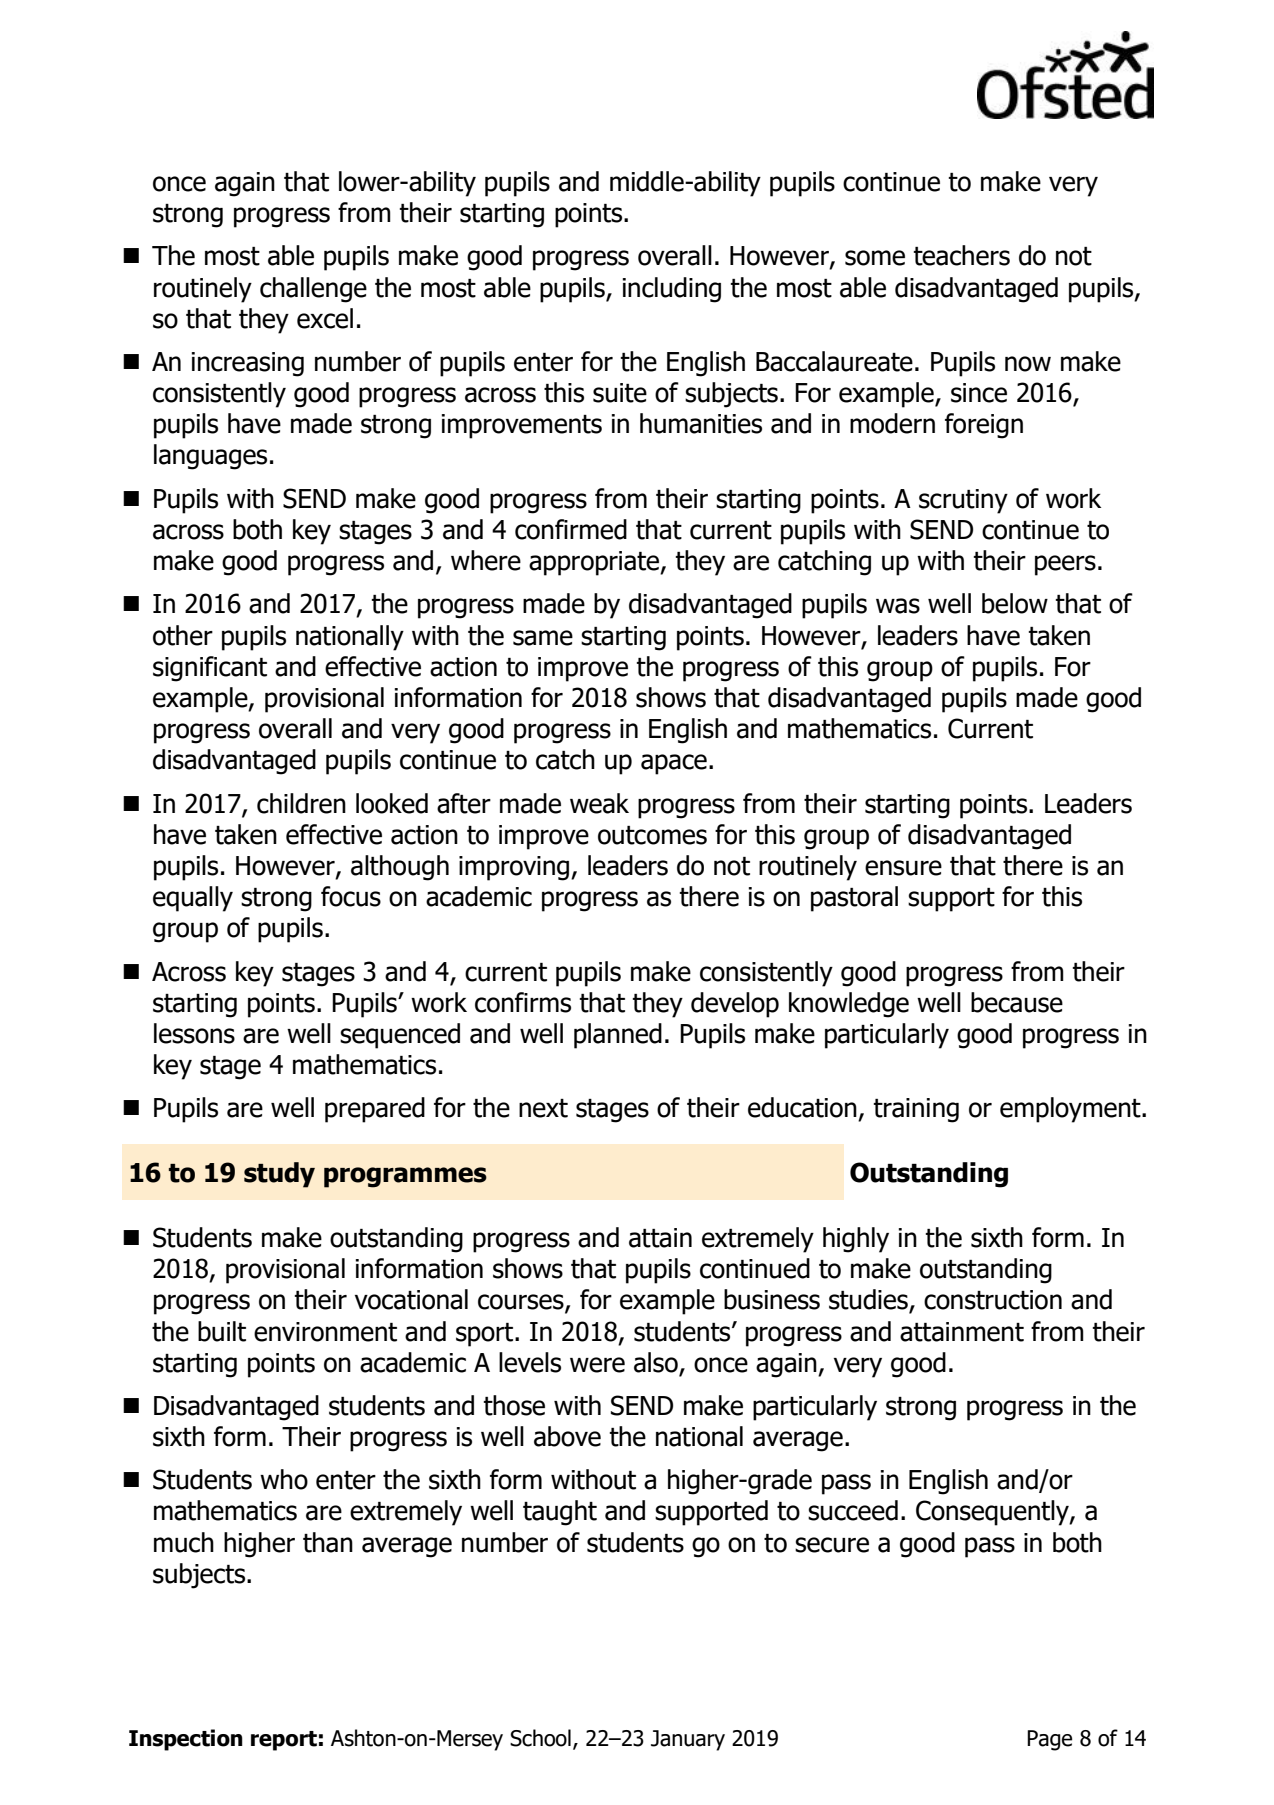 This screenshot has width=1274, height=1805. What do you see at coordinates (194, 1033) in the screenshot?
I see `lessons` at bounding box center [194, 1033].
